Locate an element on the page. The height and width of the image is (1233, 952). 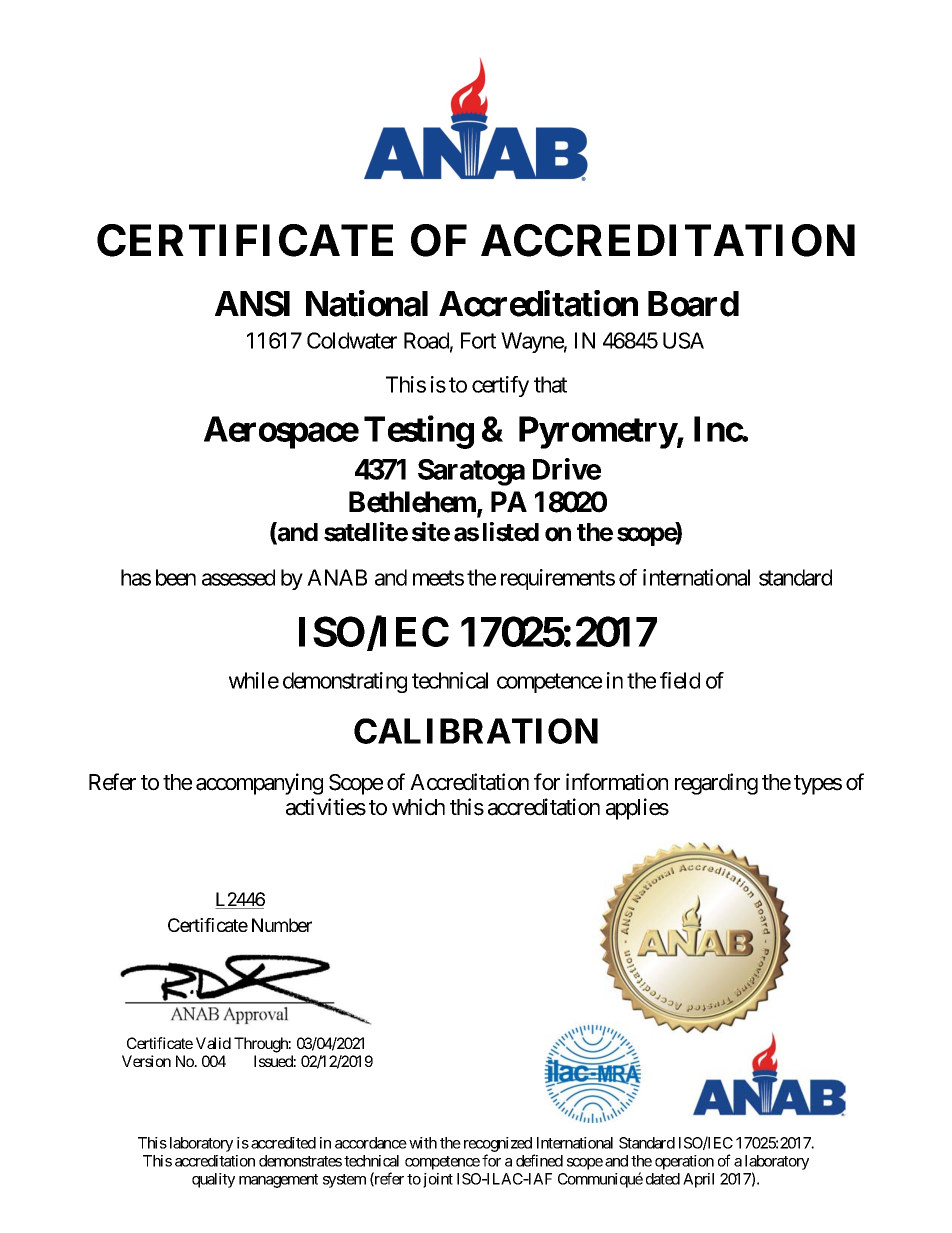
demonstrating is located at coordinates (345, 682).
